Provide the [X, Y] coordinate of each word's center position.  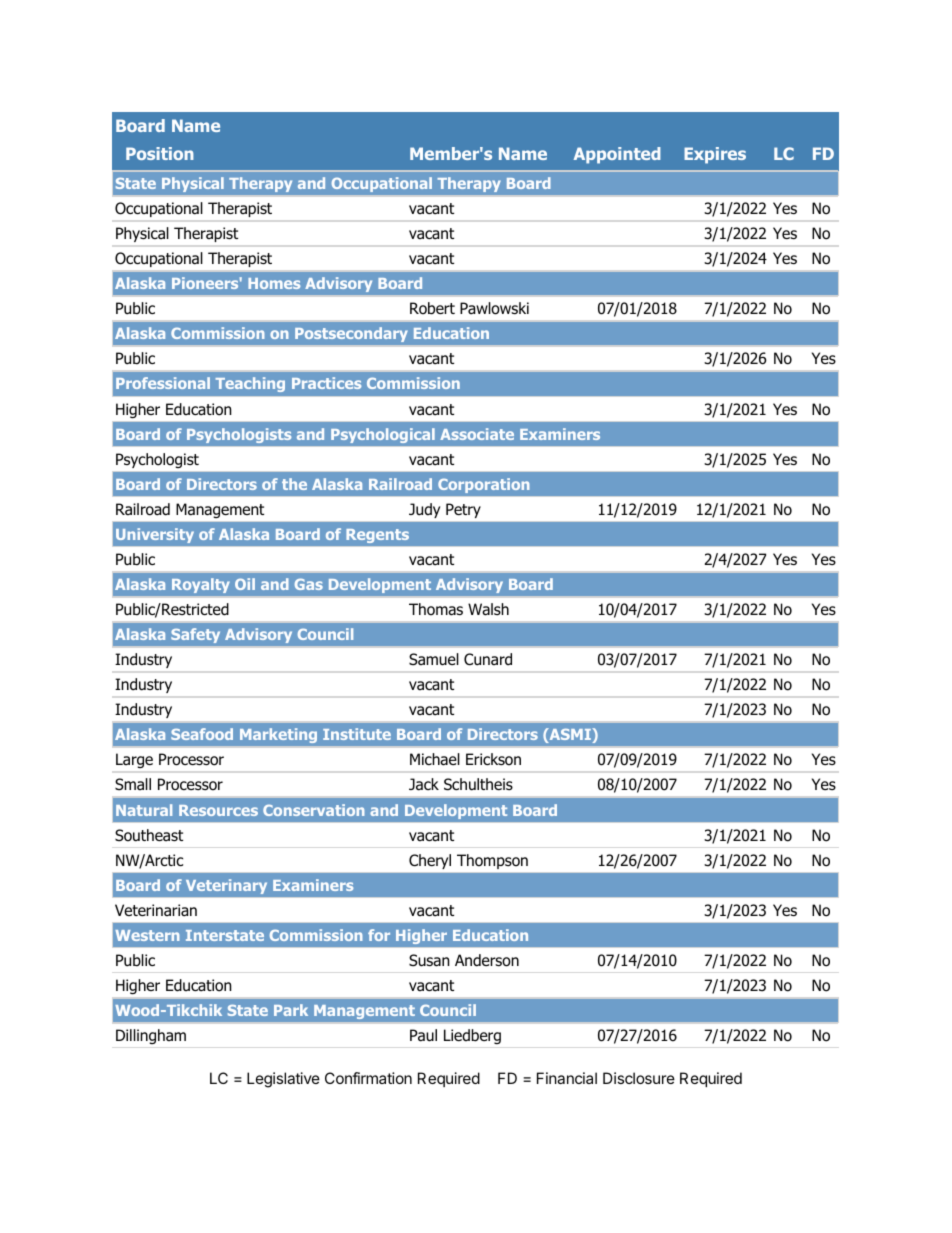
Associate [477, 434]
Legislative [283, 1080]
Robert [432, 308]
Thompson [492, 861]
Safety [196, 635]
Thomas [436, 609]
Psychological [382, 435]
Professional [163, 383]
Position [160, 153]
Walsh [488, 609]
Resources [218, 810]
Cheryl [430, 861]
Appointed [617, 155]
